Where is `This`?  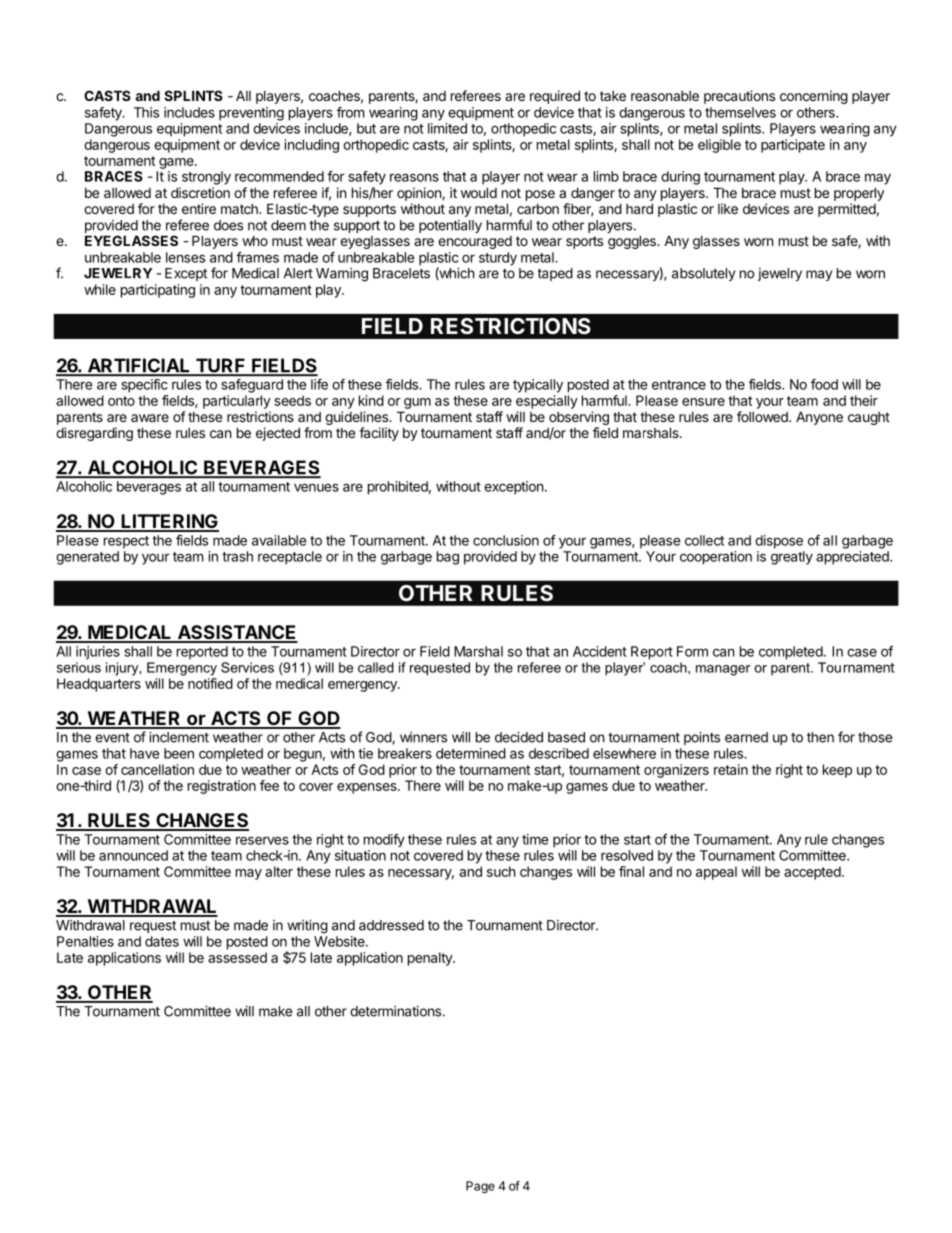 This is located at coordinates (146, 112).
